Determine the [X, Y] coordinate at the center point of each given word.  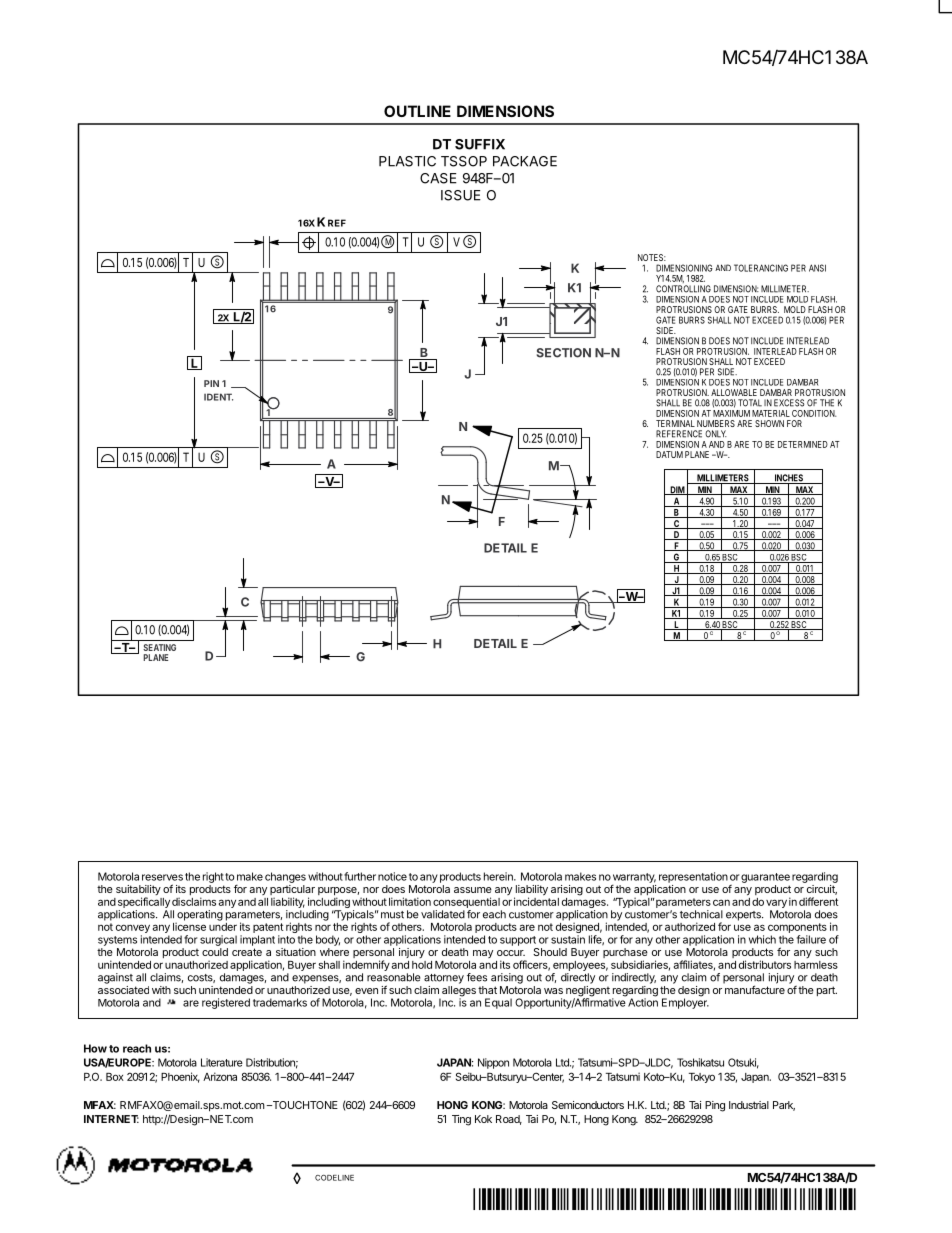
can [721, 902]
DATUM [669, 454]
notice [392, 876]
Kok [483, 1119]
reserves [162, 877]
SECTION [564, 353]
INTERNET [111, 1119]
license [189, 926]
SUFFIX [480, 144]
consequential [466, 902]
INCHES [789, 479]
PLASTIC [407, 161]
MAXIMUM [731, 413]
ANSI [817, 268]
